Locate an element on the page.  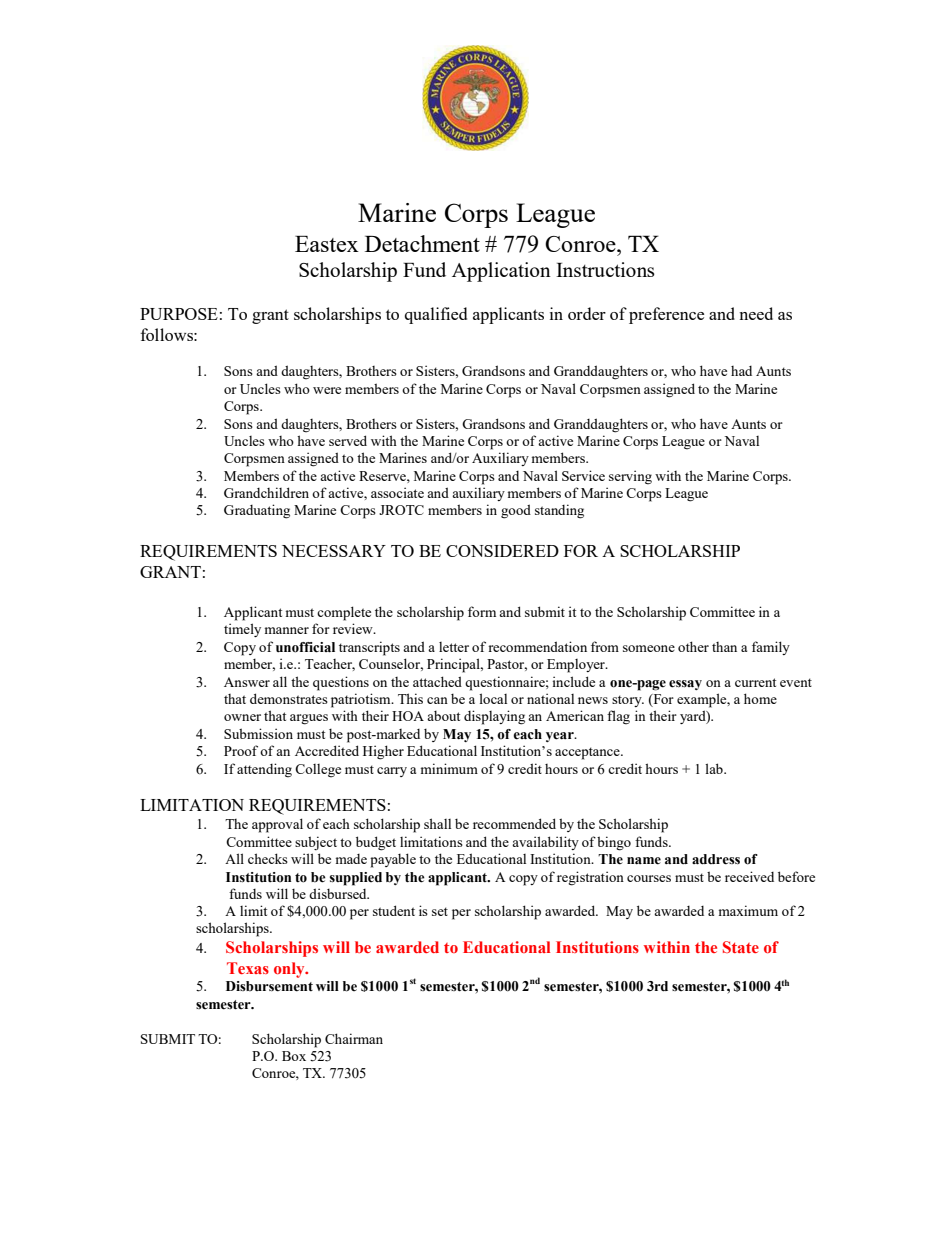
than is located at coordinates (724, 647).
